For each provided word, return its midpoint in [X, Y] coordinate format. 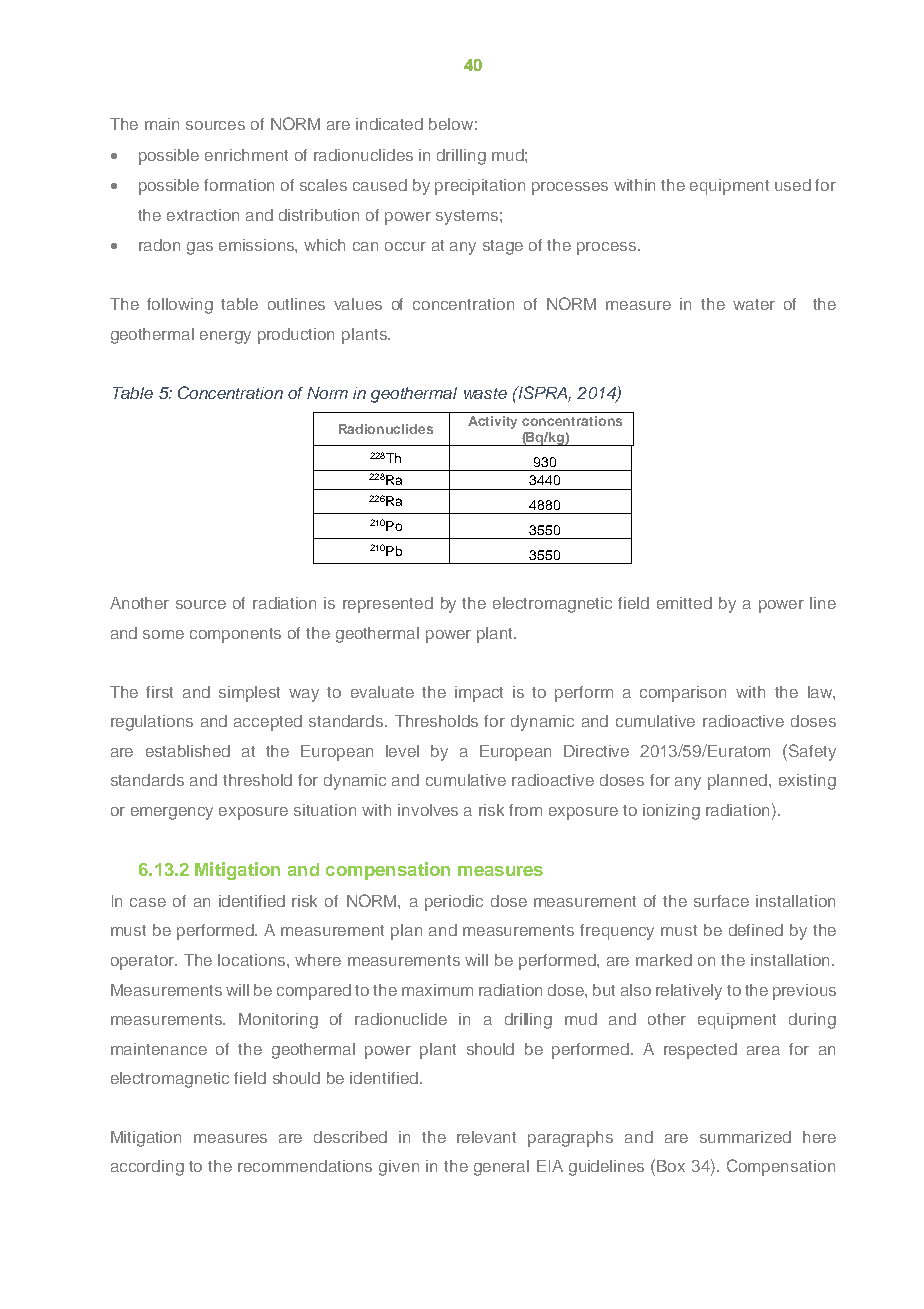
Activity [492, 422]
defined [756, 930]
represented [388, 605]
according [147, 1168]
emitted [684, 603]
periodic [454, 903]
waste [485, 393]
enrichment [246, 155]
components [235, 635]
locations [251, 960]
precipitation [480, 187]
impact [479, 694]
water [754, 304]
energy [225, 337]
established [188, 751]
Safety [811, 752]
